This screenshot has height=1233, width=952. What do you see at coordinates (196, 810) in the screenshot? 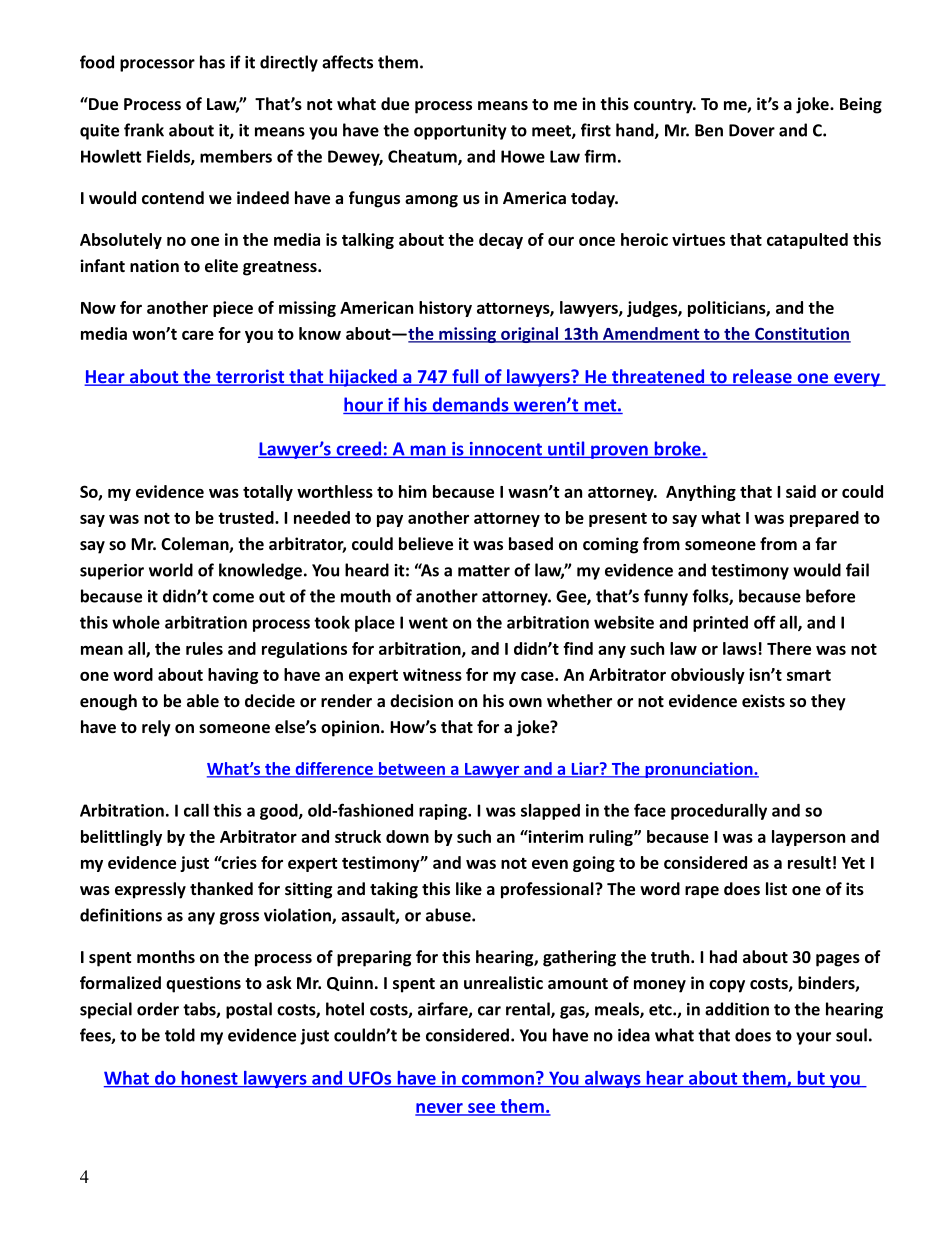
I see `call` at bounding box center [196, 810].
